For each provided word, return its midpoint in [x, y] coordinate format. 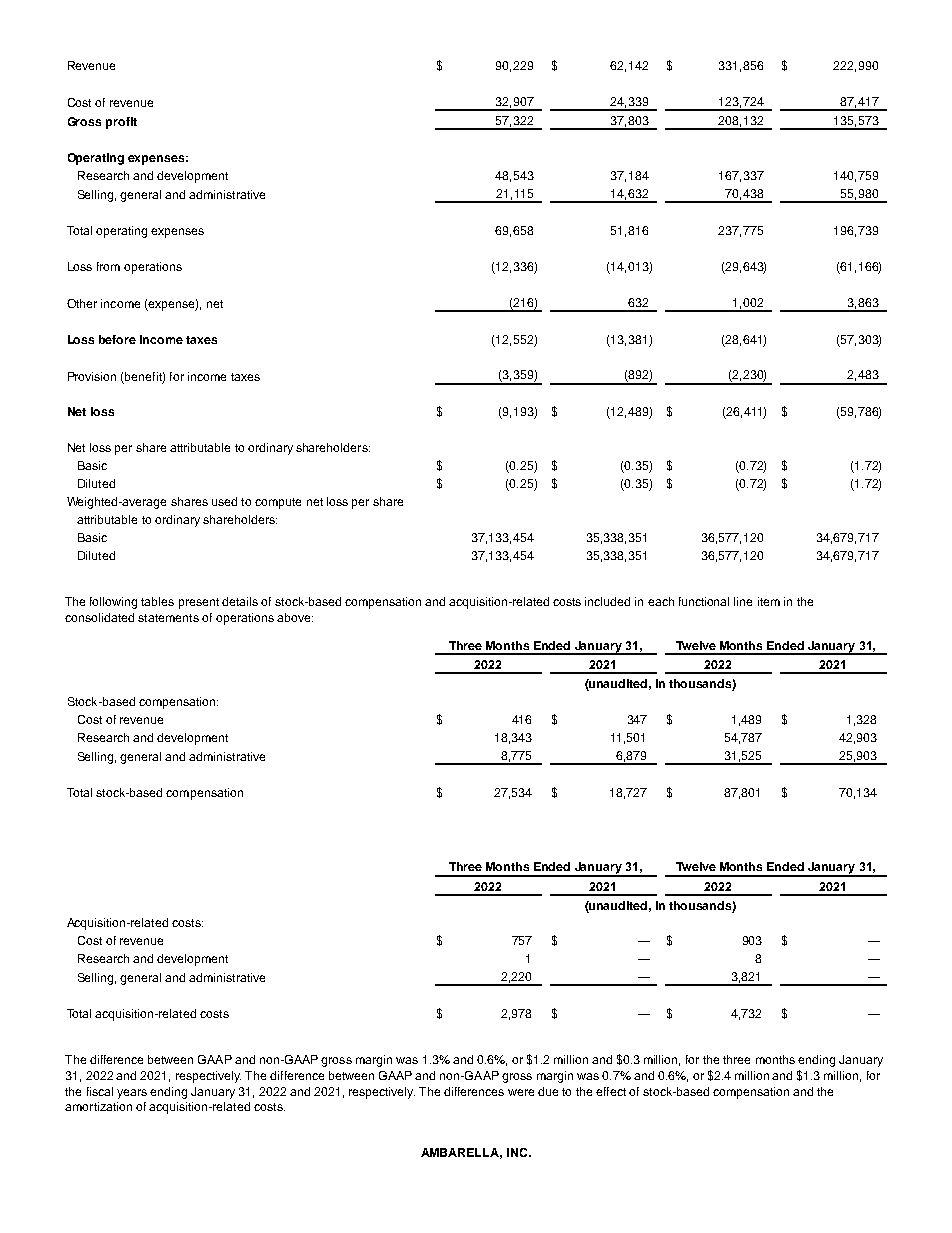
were [521, 1092]
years [132, 1094]
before [117, 339]
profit [121, 123]
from [108, 266]
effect [611, 1091]
